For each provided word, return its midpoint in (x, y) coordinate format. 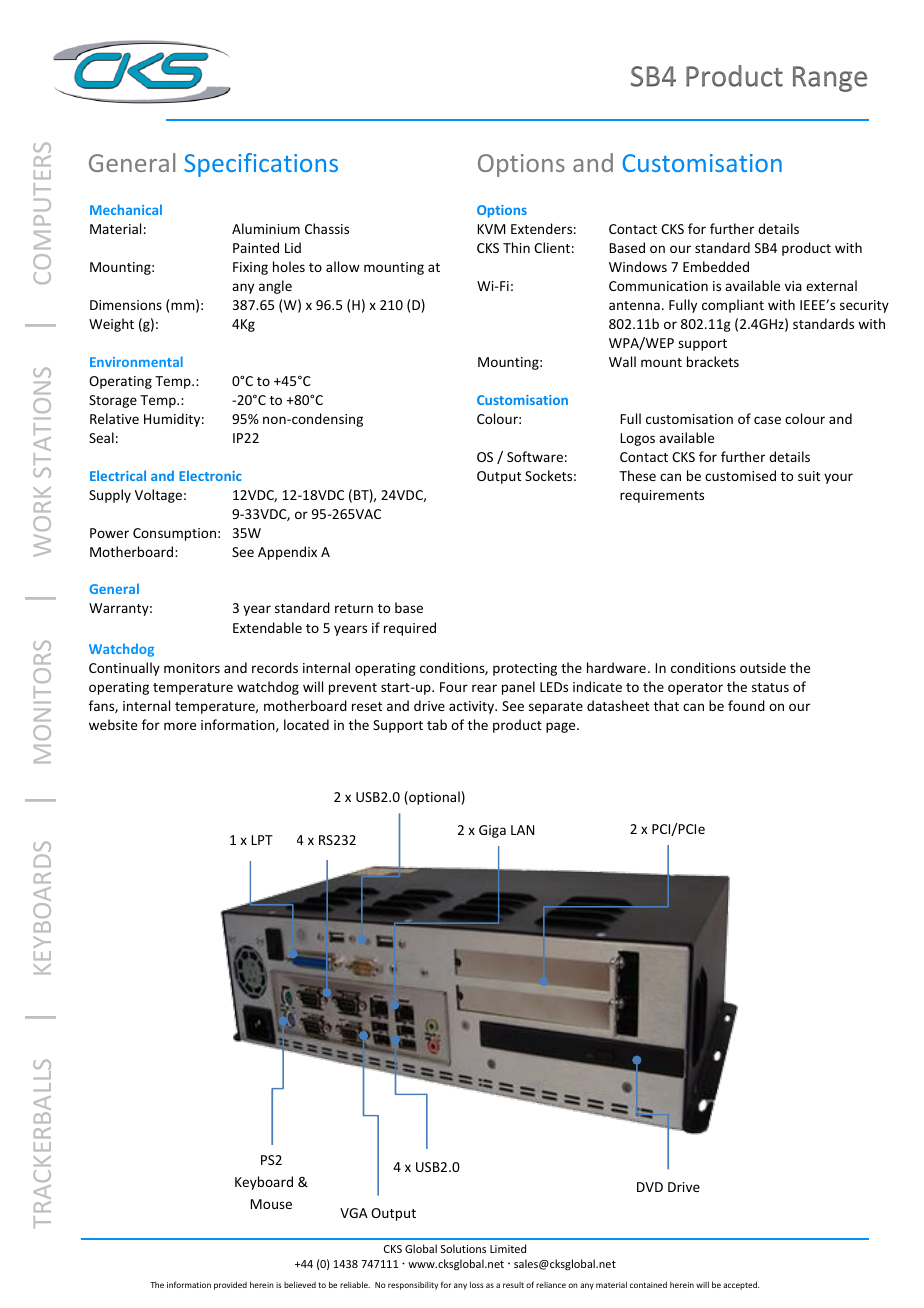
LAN (522, 830)
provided (230, 1285)
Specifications (261, 165)
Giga (492, 831)
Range (830, 79)
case (767, 420)
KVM (491, 229)
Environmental (136, 361)
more (180, 726)
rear (484, 688)
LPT (262, 840)
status (770, 687)
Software (535, 456)
